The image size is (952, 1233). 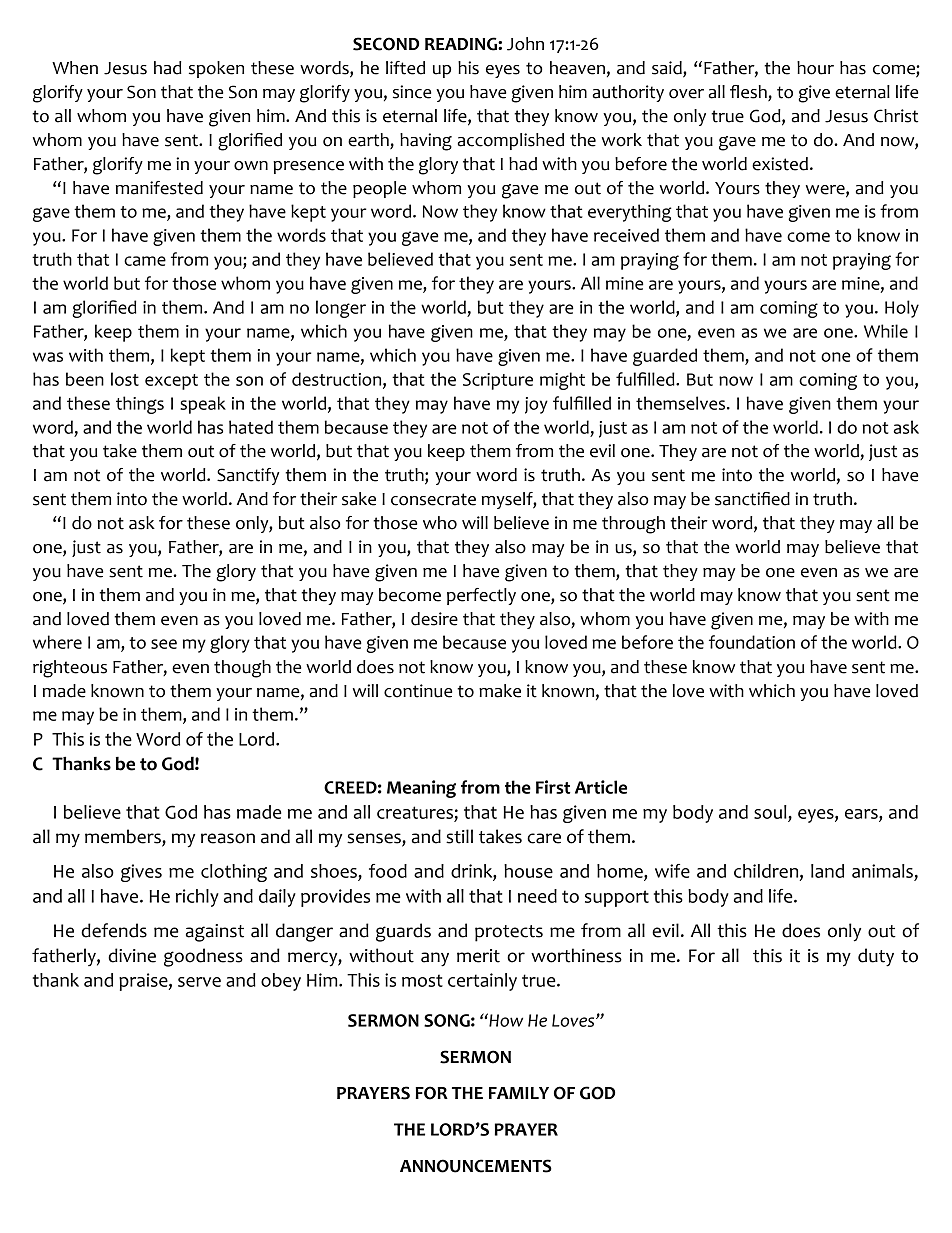 I want to click on since, so click(x=412, y=92).
